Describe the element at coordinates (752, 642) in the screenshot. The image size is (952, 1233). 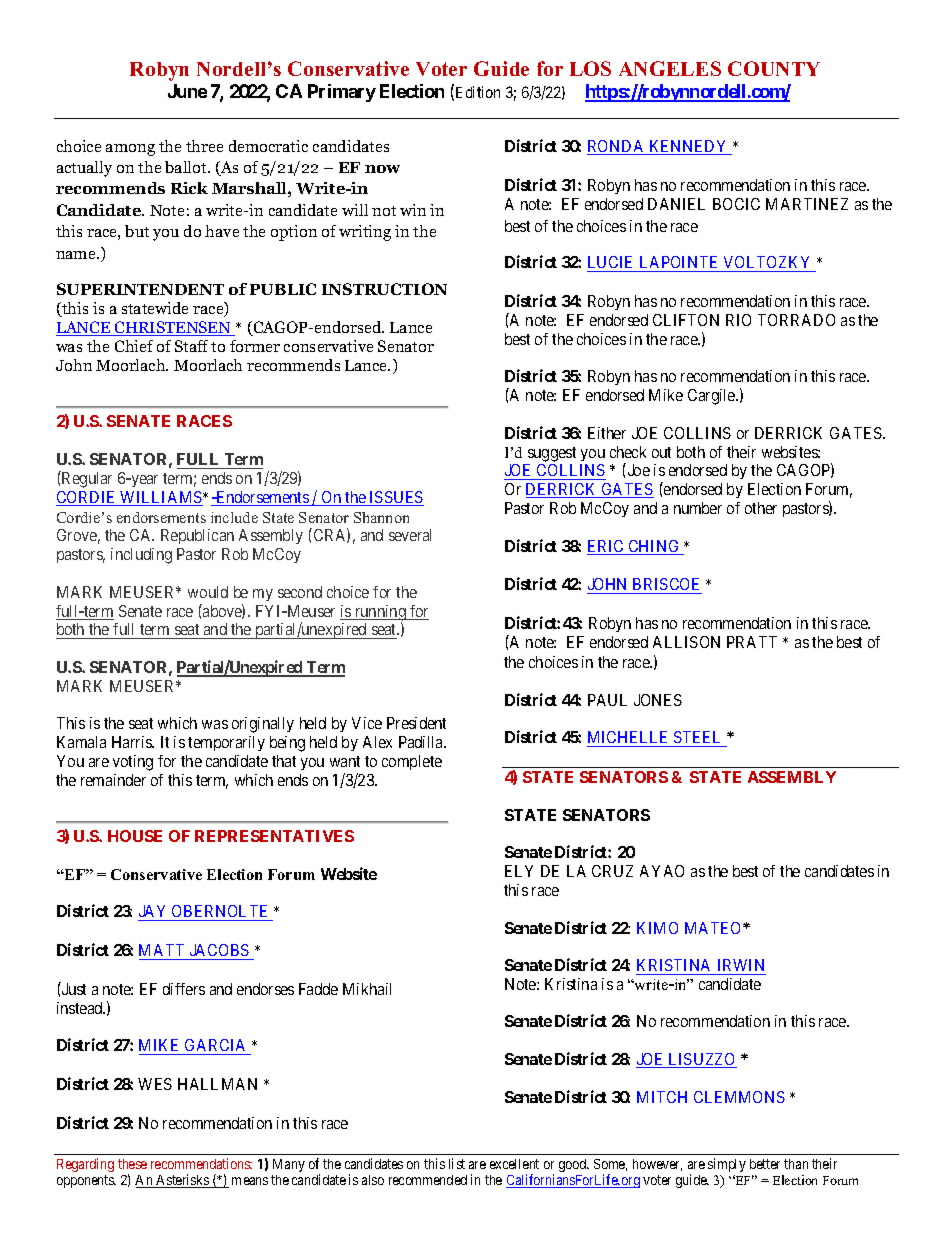
I see `PRATT` at that location.
